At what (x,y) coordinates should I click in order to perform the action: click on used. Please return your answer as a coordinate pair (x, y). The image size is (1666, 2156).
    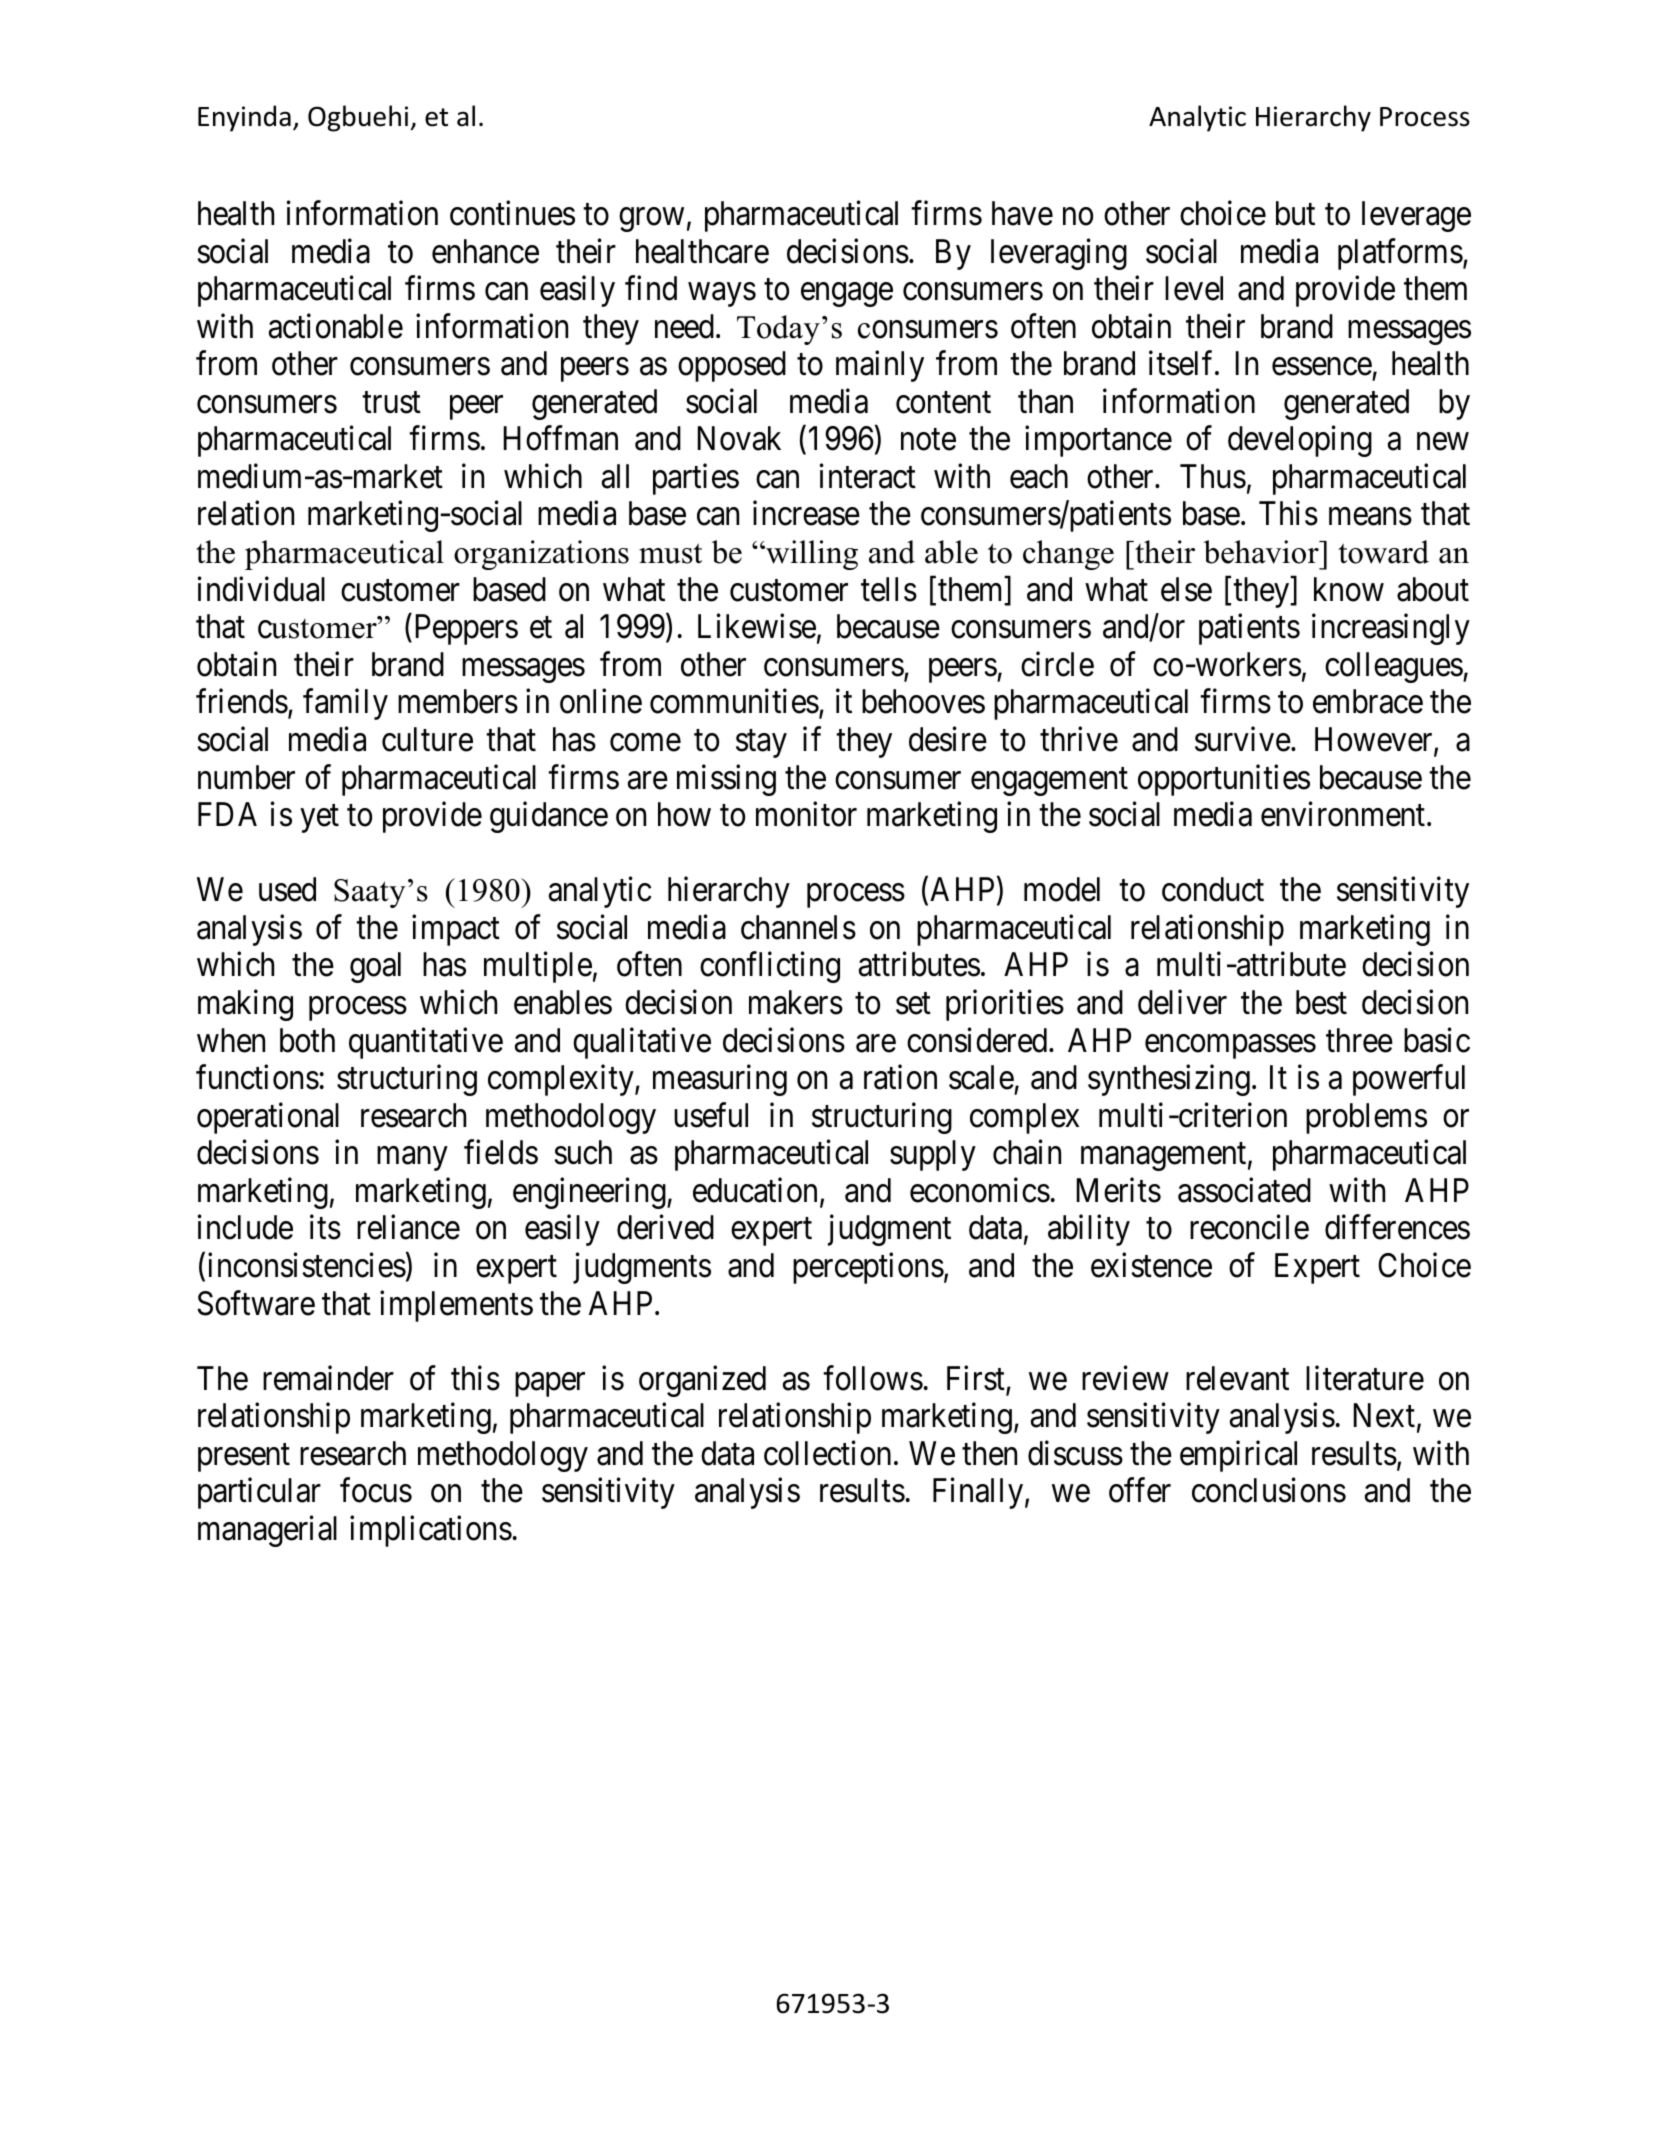
    Looking at the image, I should click on (287, 889).
